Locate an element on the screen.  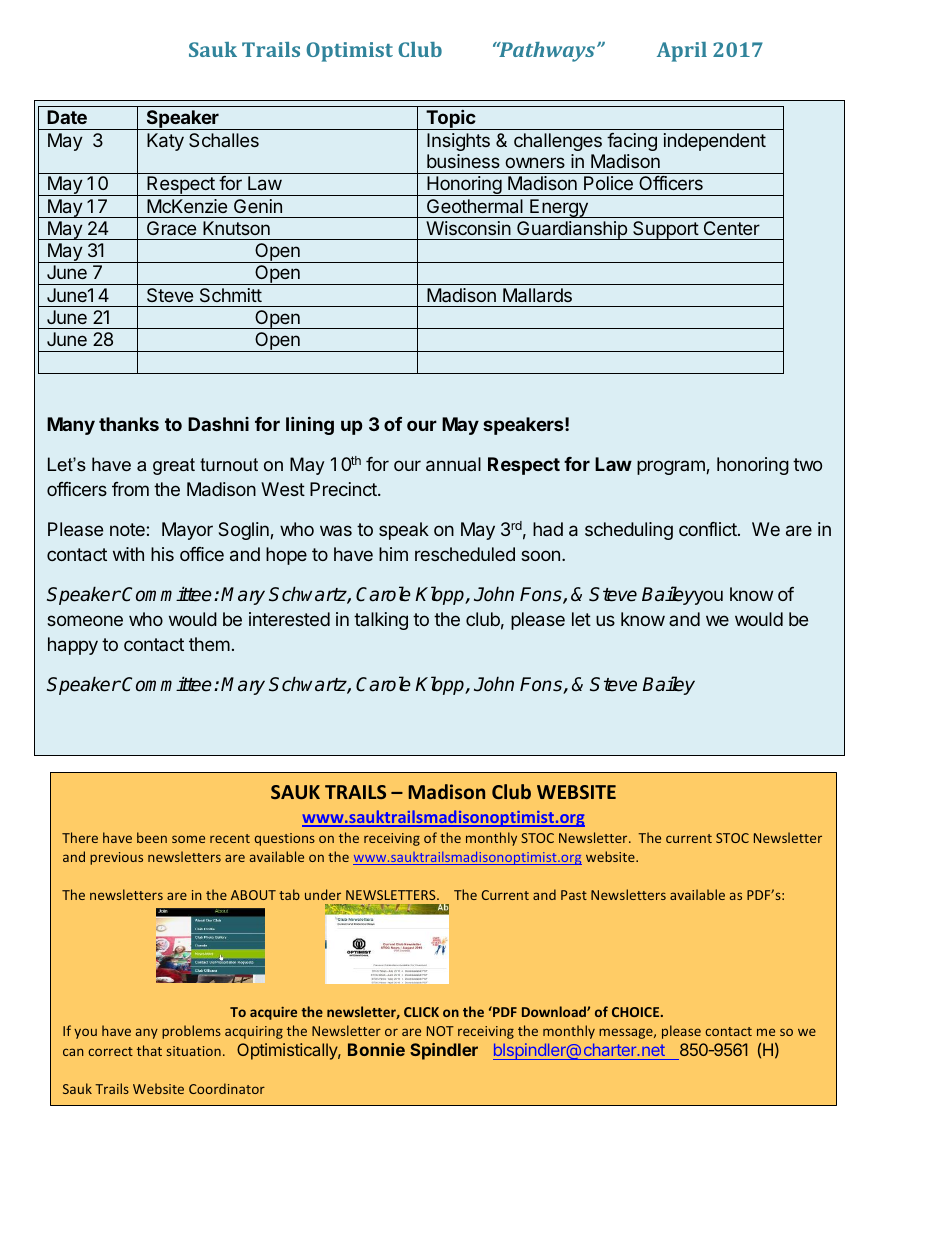
conflict is located at coordinates (709, 529).
